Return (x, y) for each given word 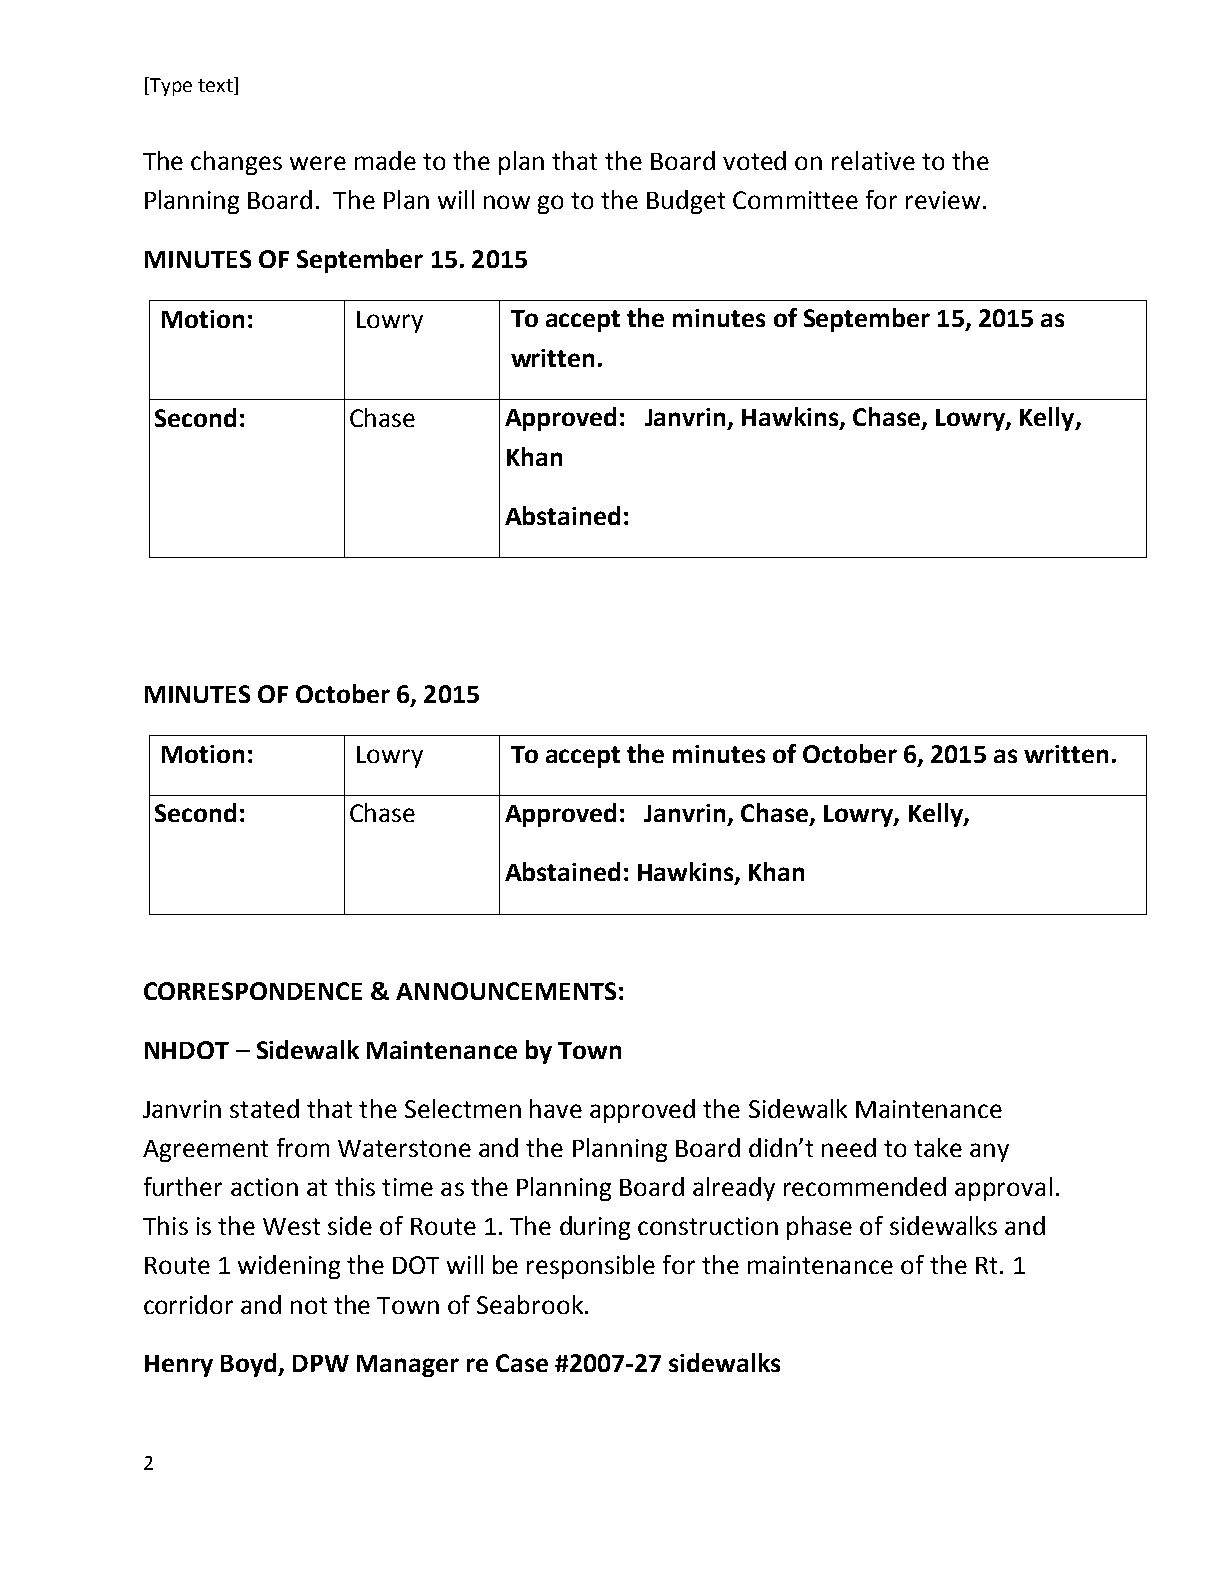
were (318, 163)
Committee (795, 200)
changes (236, 163)
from (303, 1147)
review (943, 200)
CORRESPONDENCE (253, 991)
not (309, 1305)
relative (873, 160)
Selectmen (463, 1108)
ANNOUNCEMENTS (506, 991)
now (507, 202)
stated (264, 1108)
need (849, 1147)
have (556, 1108)
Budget (686, 202)
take (938, 1147)
